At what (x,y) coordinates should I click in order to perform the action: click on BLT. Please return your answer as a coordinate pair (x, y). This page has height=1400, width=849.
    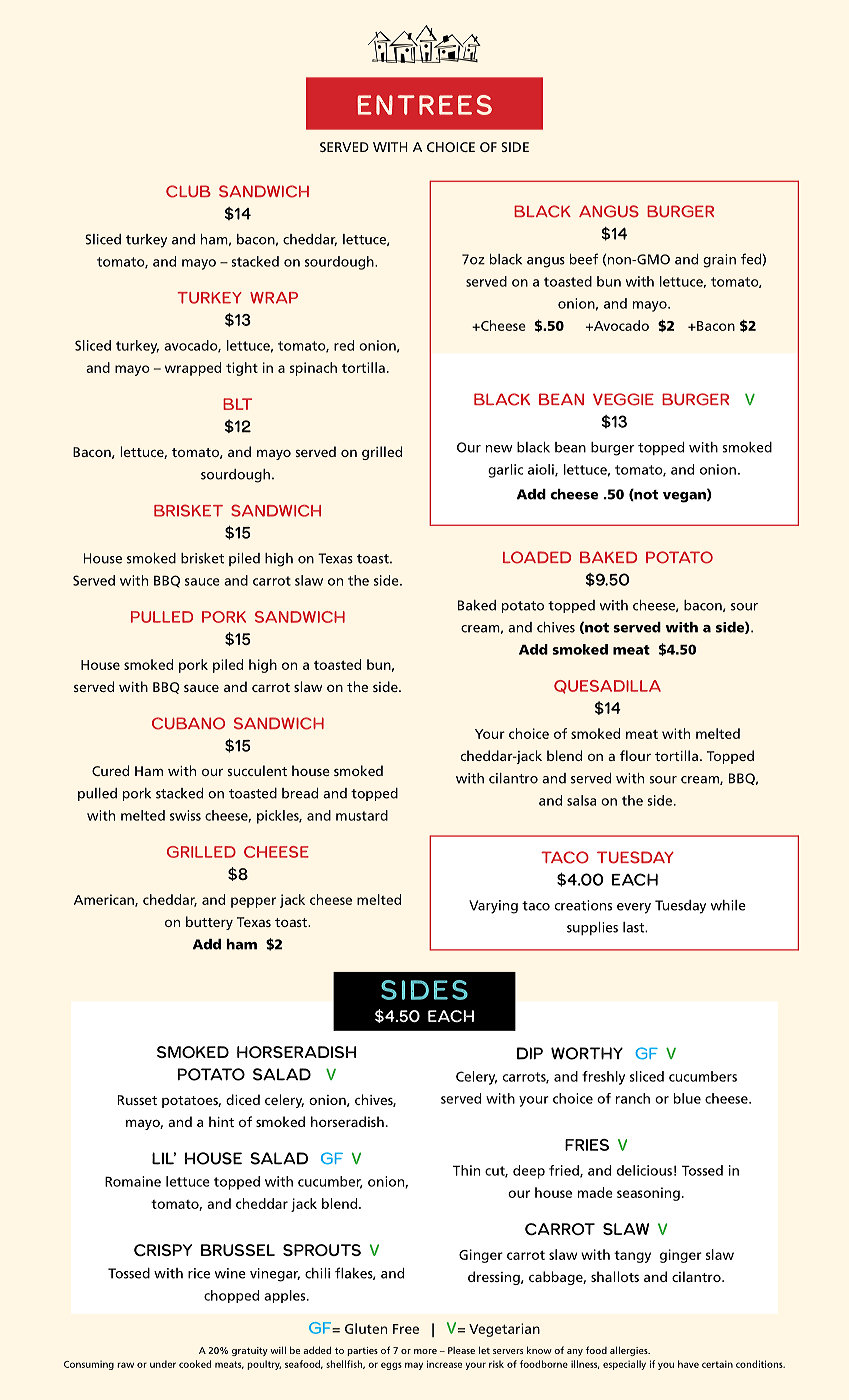
    Looking at the image, I should click on (237, 404).
